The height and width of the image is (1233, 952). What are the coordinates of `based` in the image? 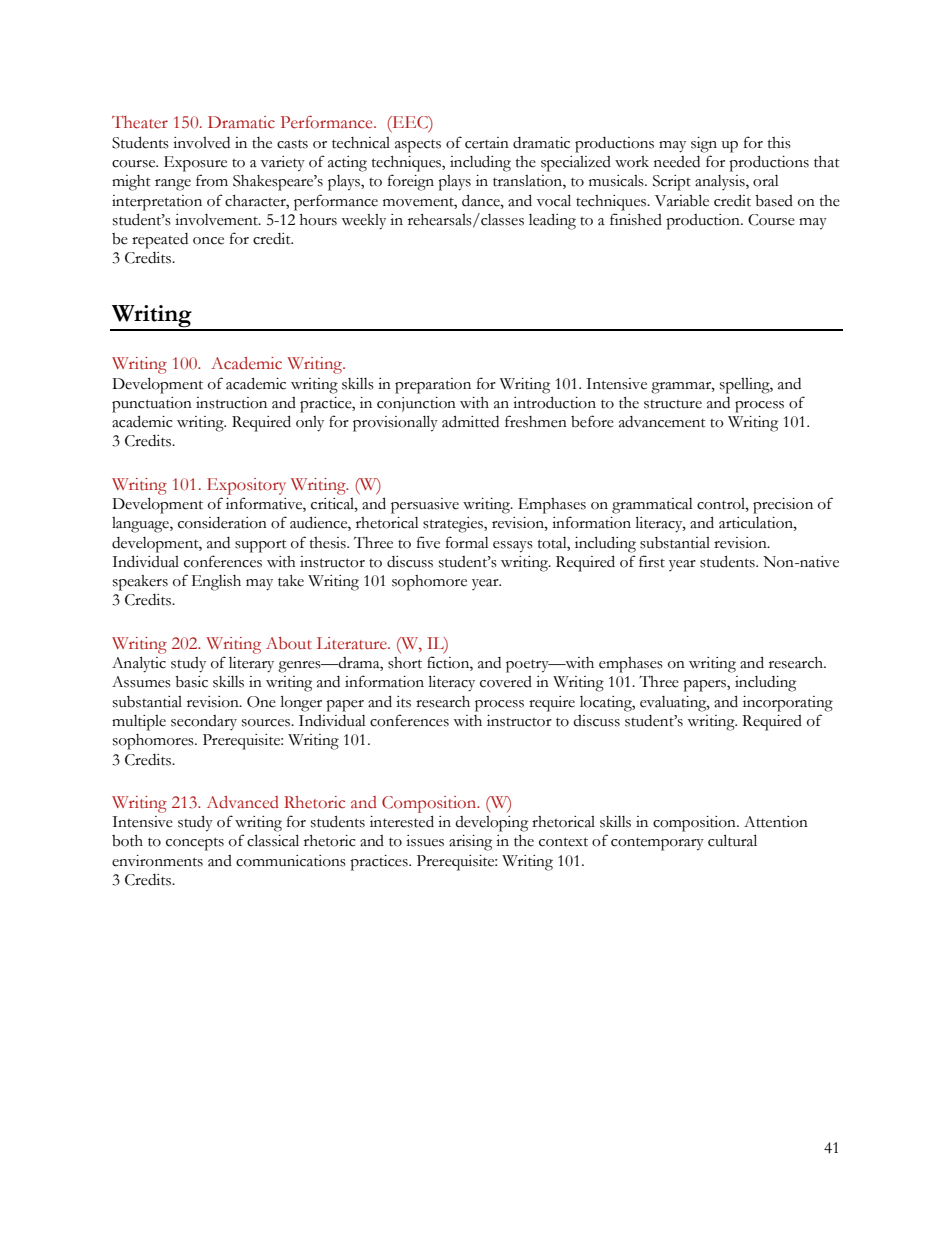 It's located at (774, 201).
